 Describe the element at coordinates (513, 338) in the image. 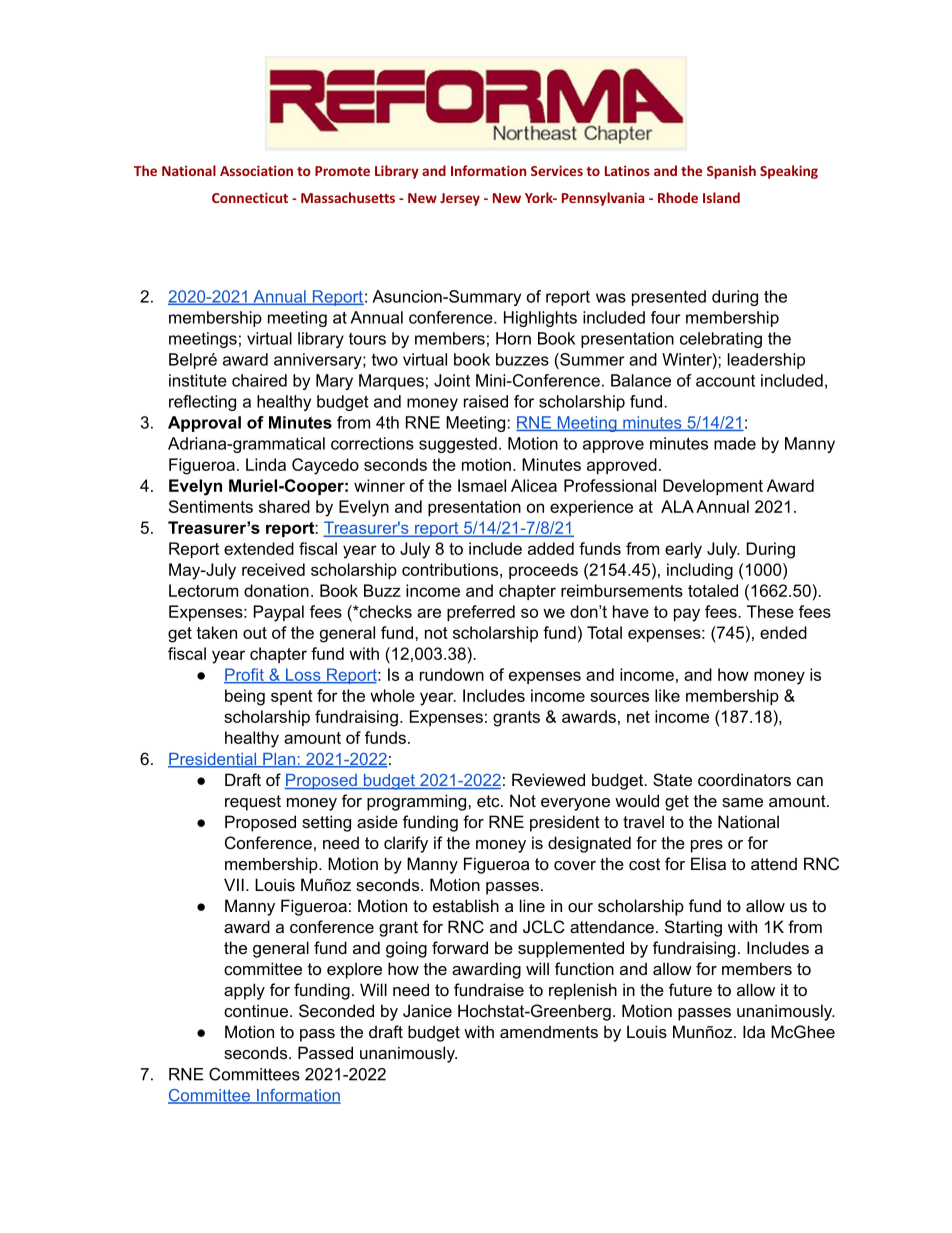

I see `Horn` at that location.
